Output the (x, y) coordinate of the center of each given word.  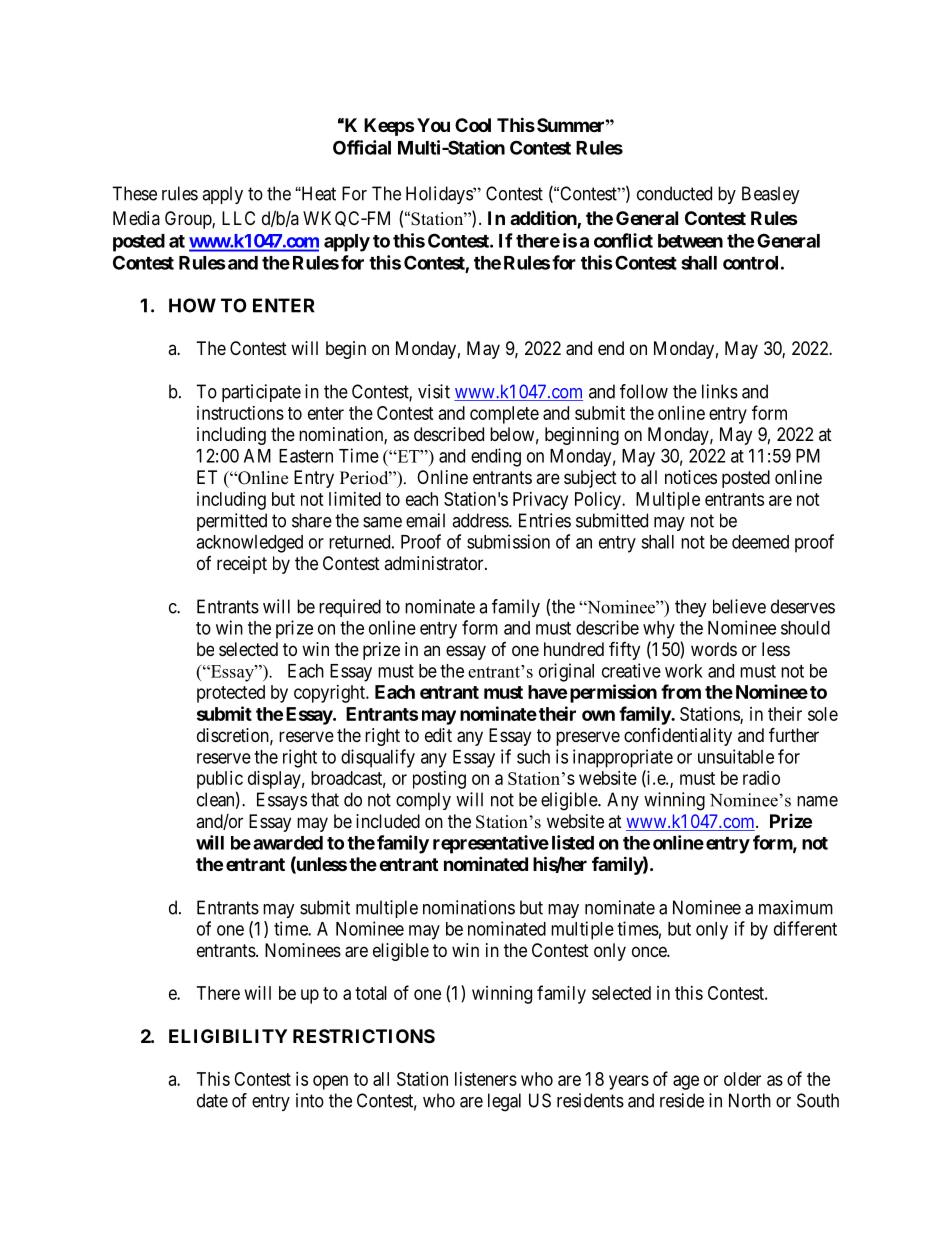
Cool (473, 125)
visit (434, 391)
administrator (435, 563)
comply (423, 801)
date (212, 1100)
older (742, 1079)
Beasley (771, 195)
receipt (242, 565)
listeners (486, 1079)
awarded (288, 843)
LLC (238, 218)
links (720, 391)
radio (761, 778)
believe (739, 606)
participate (261, 393)
